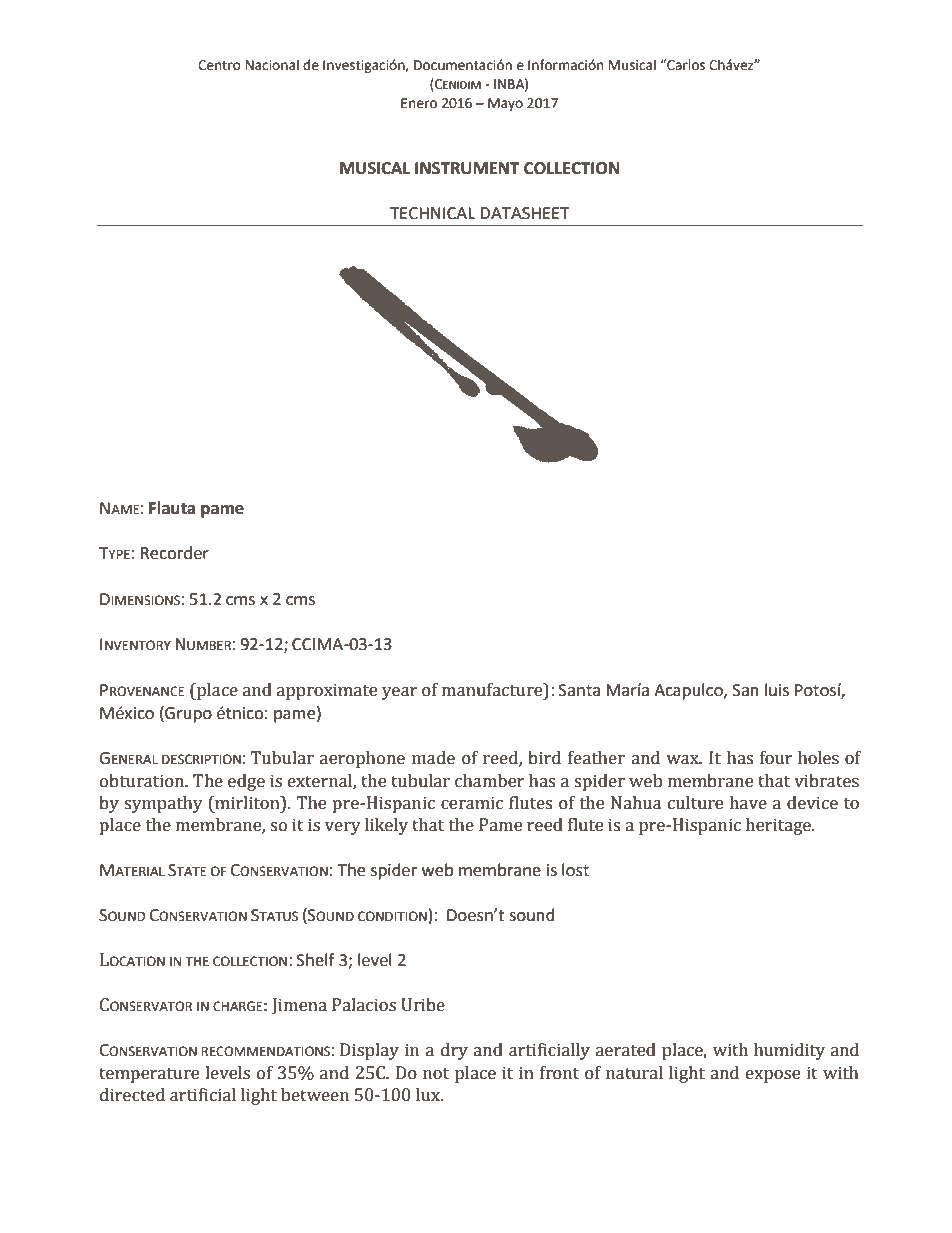 This screenshot has width=952, height=1233. What do you see at coordinates (187, 714) in the screenshot?
I see `Grupo` at bounding box center [187, 714].
